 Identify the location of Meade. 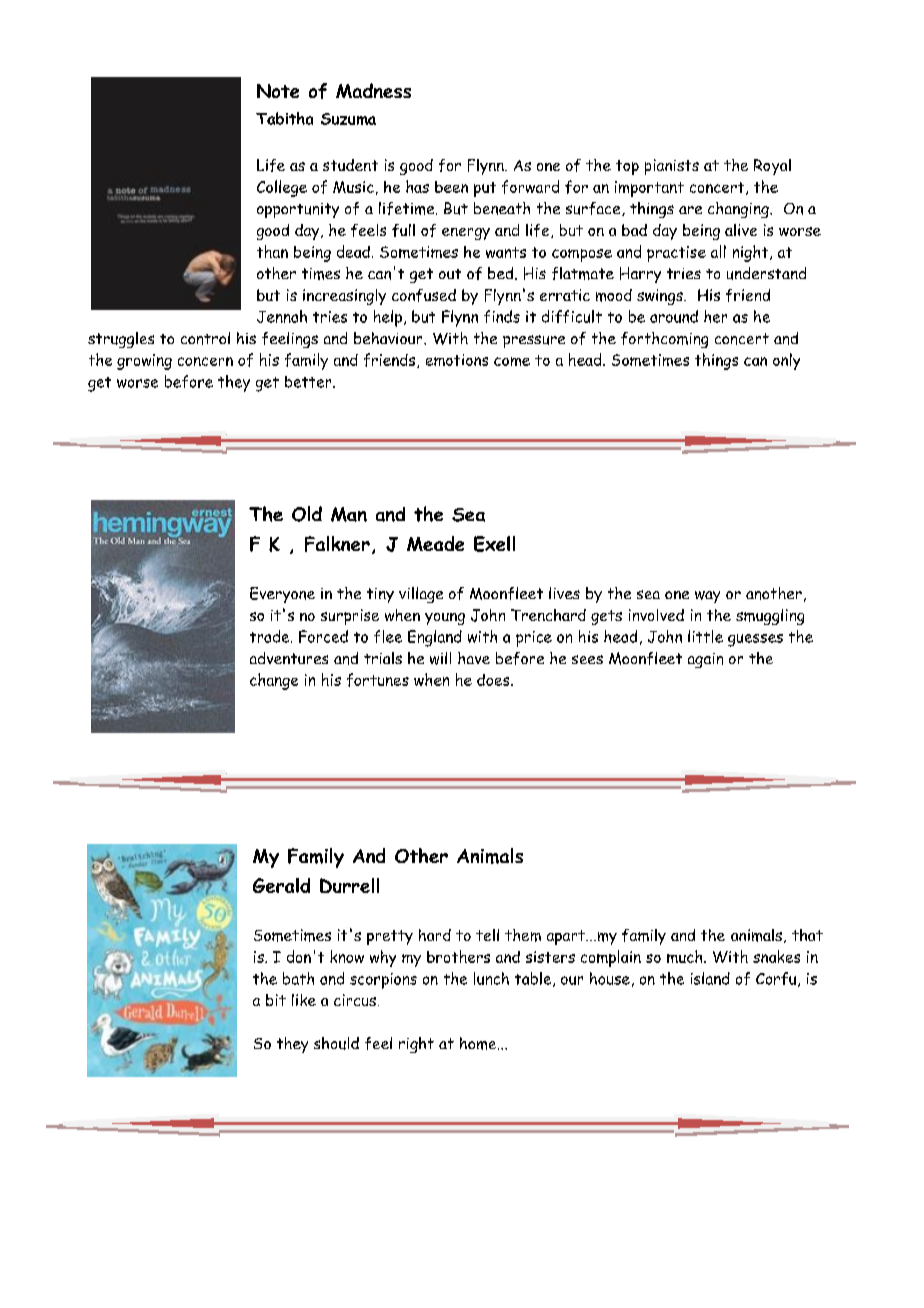
(435, 543).
